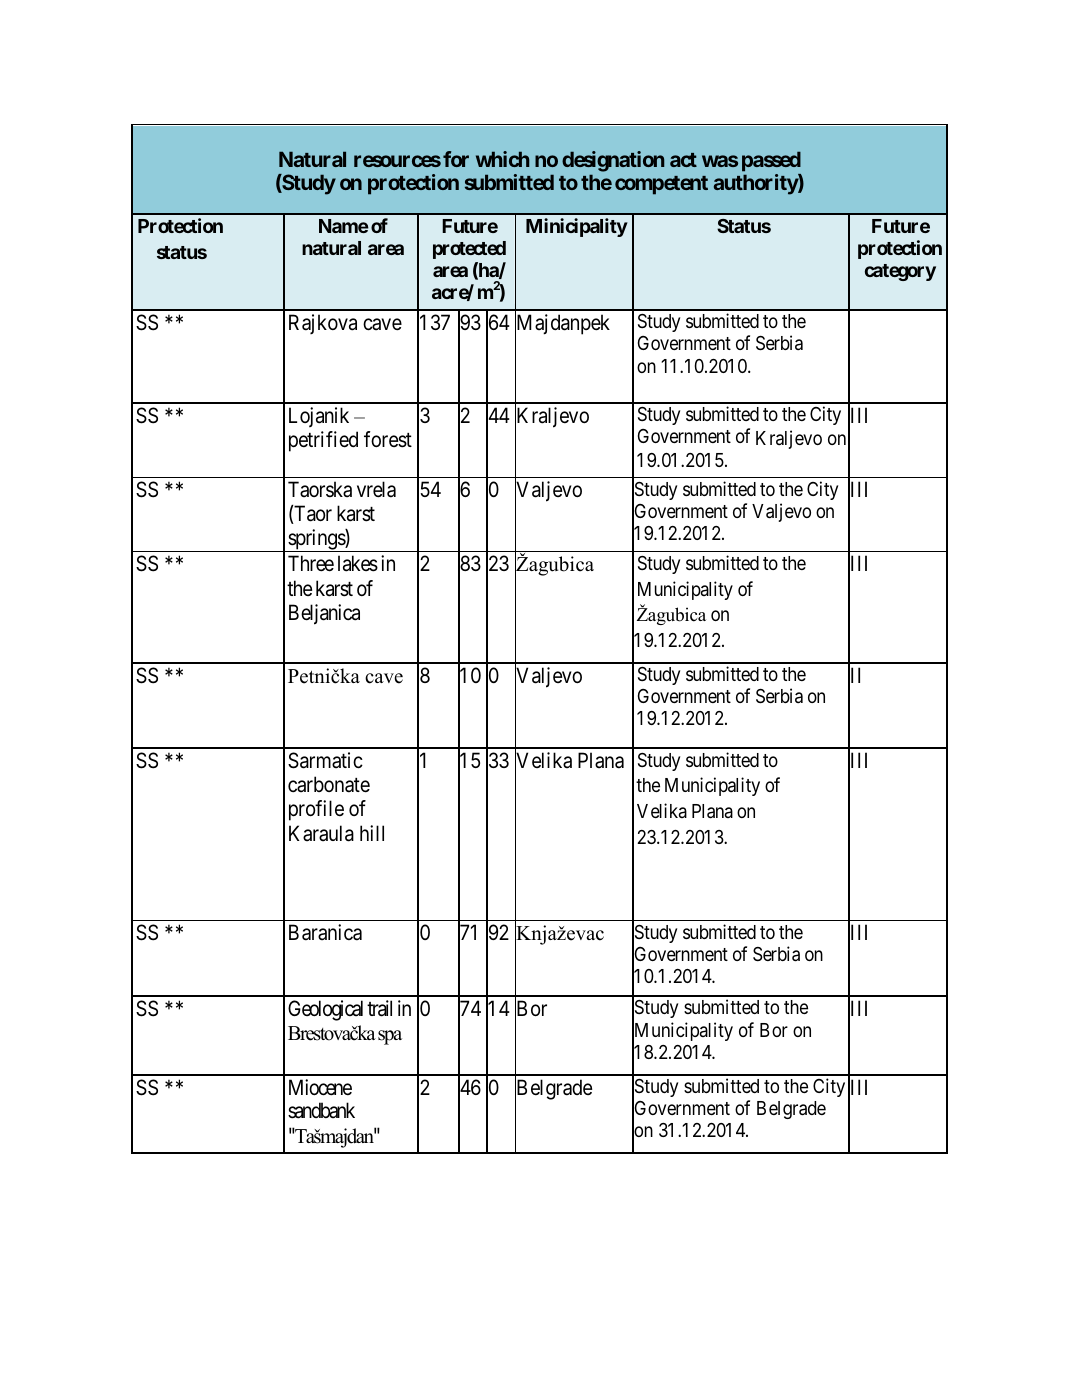  What do you see at coordinates (771, 161) in the image?
I see `passed` at bounding box center [771, 161].
